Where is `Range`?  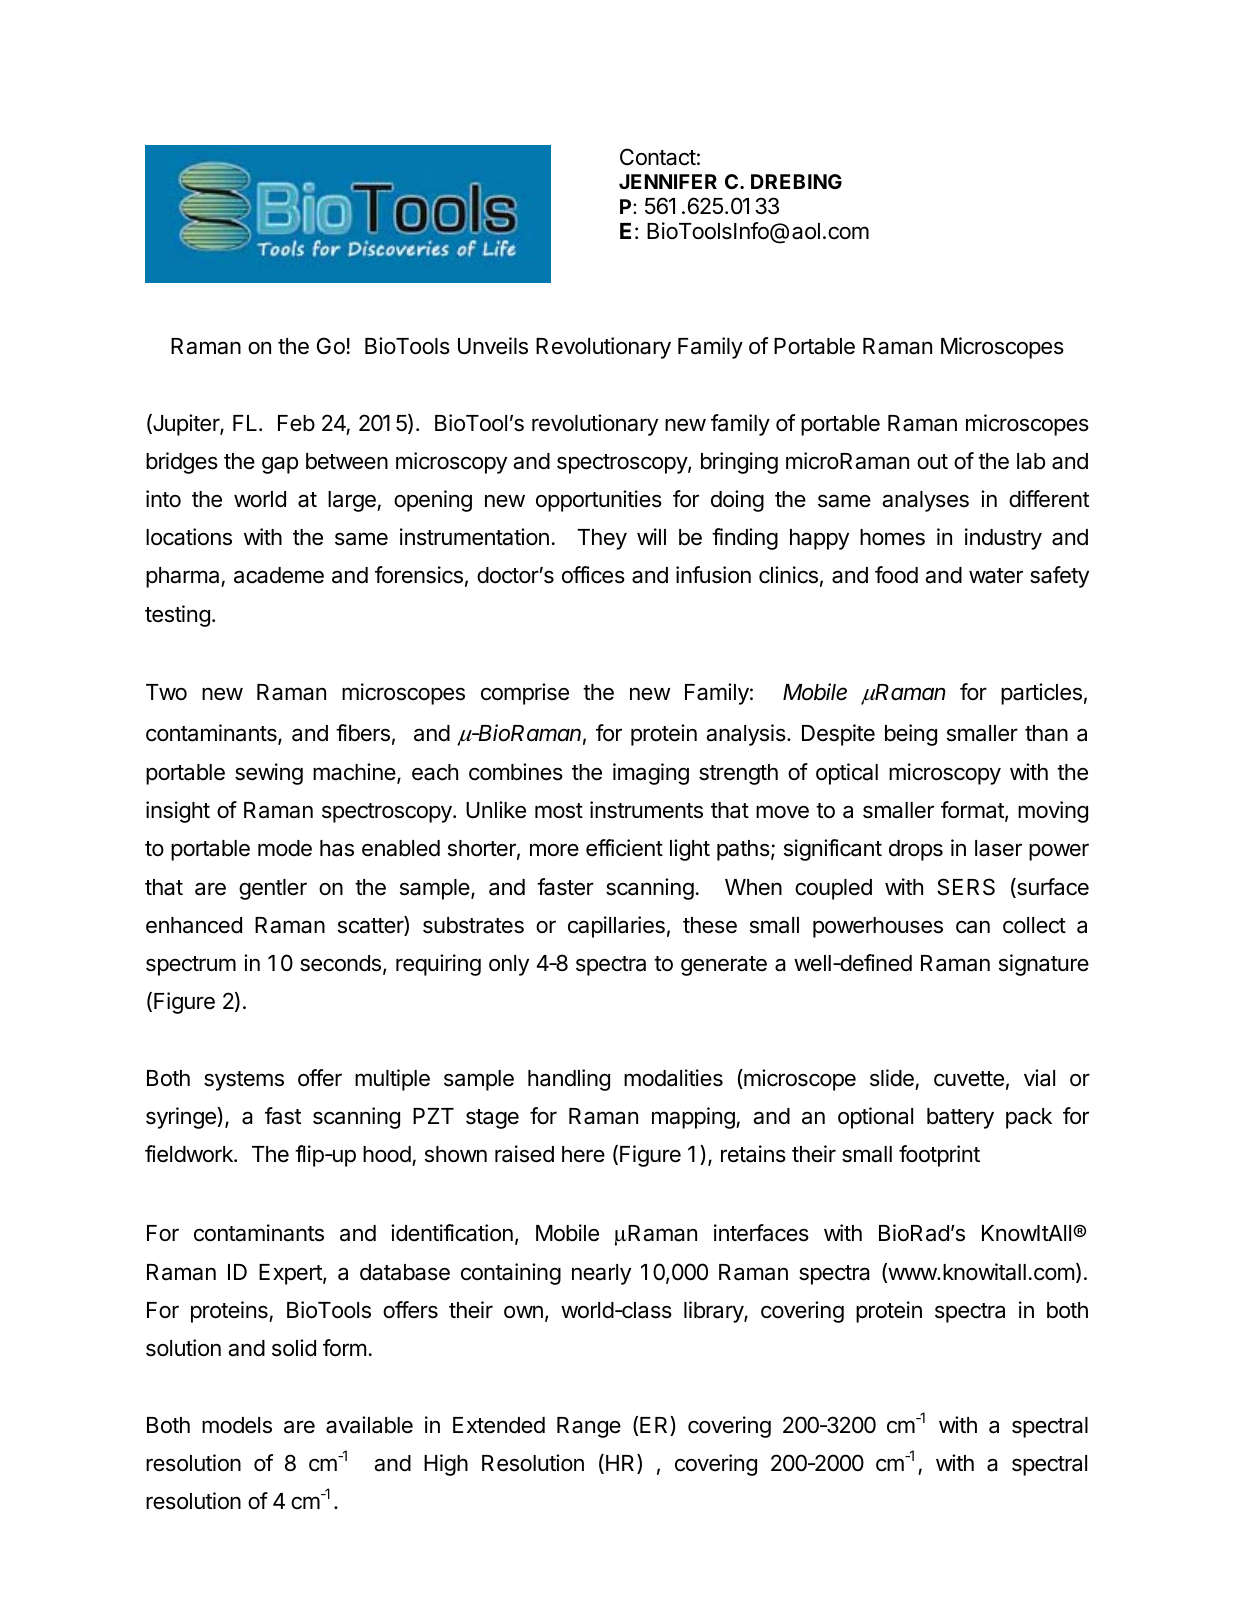 Range is located at coordinates (589, 1427).
